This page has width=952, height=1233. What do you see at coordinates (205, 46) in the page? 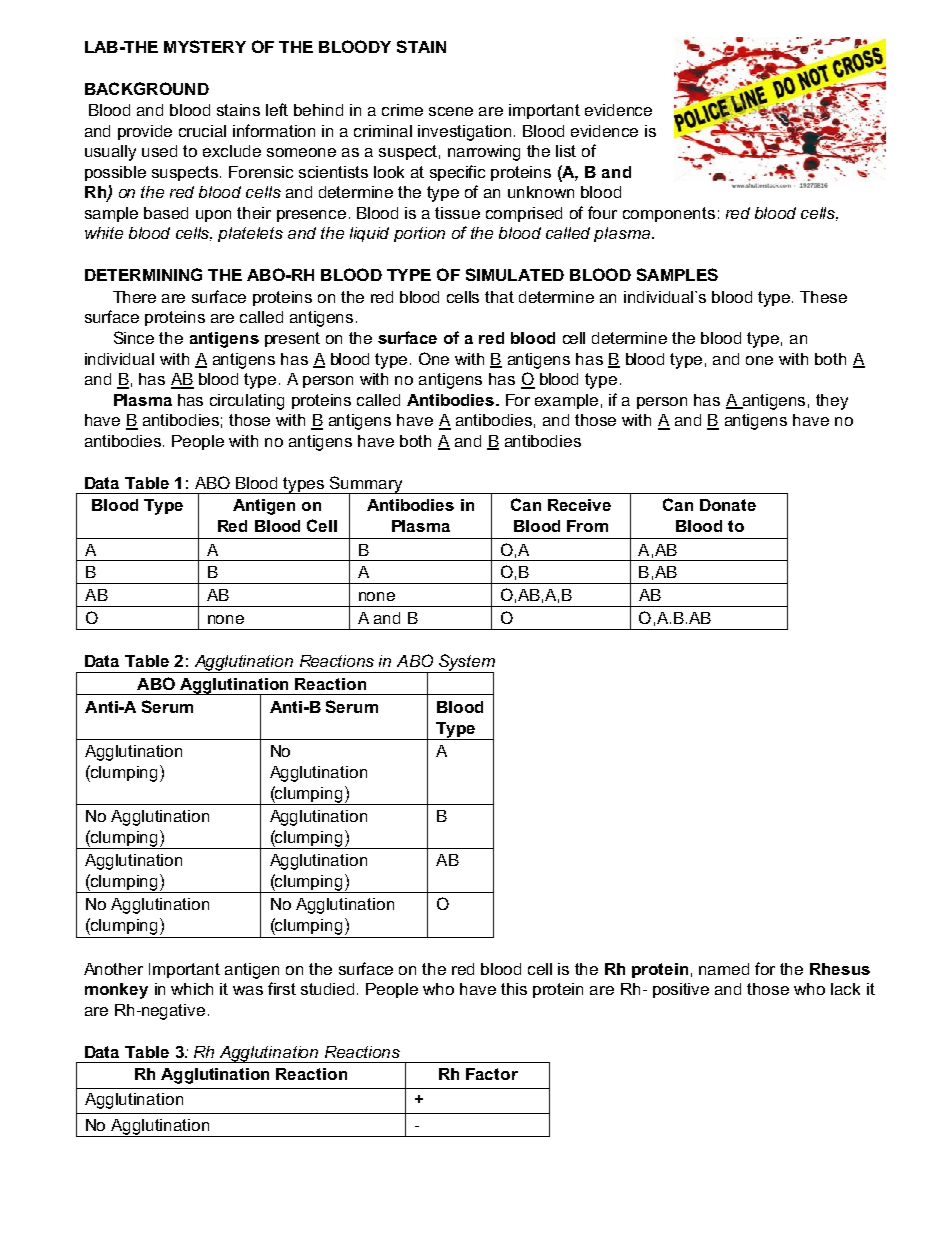
I see `MYSTERY` at bounding box center [205, 46].
